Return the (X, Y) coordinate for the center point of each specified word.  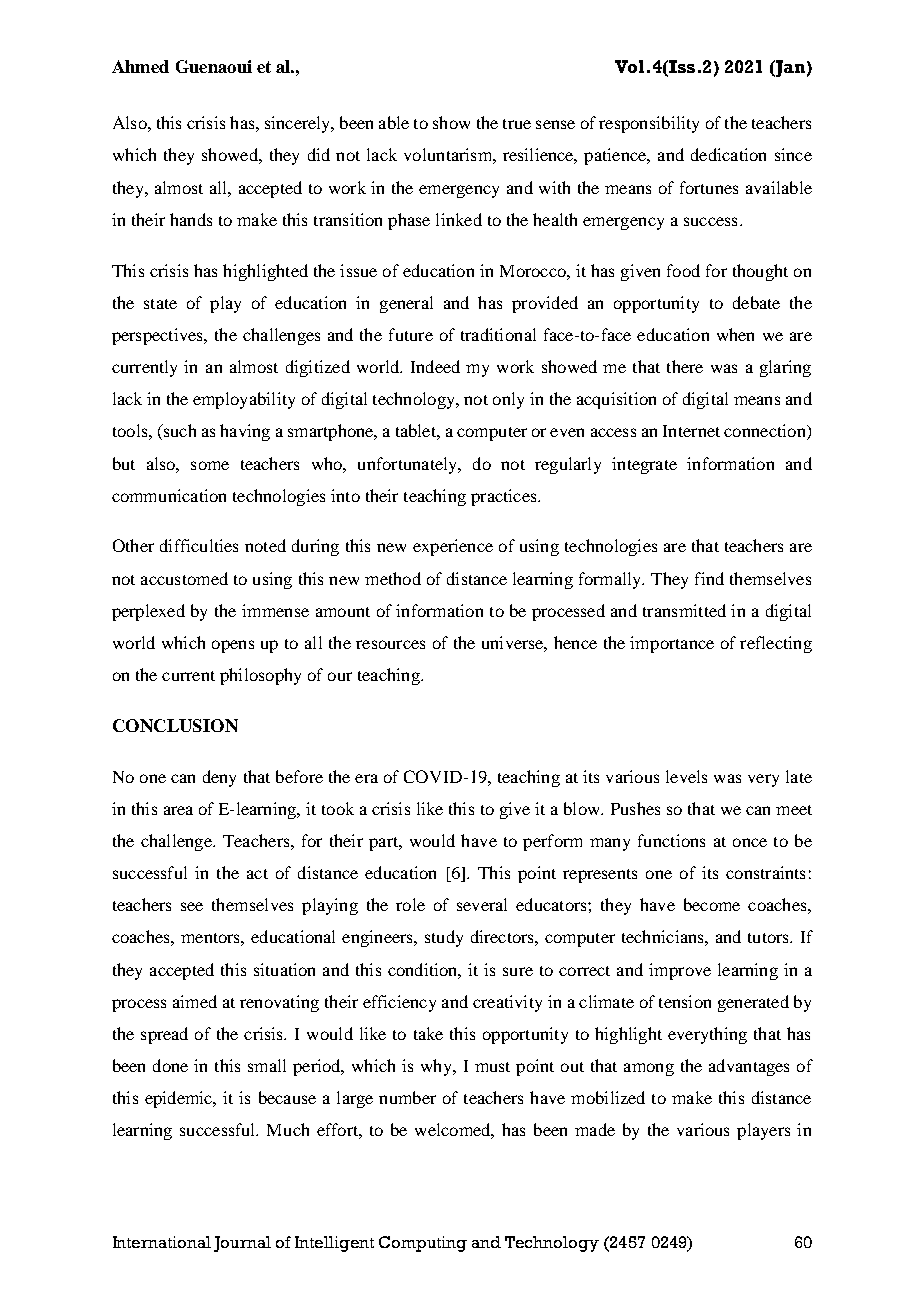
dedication (728, 154)
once (750, 842)
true (517, 124)
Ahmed (140, 66)
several (482, 904)
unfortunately (409, 465)
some (210, 465)
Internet (691, 431)
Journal (242, 1244)
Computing (423, 1244)
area (178, 810)
